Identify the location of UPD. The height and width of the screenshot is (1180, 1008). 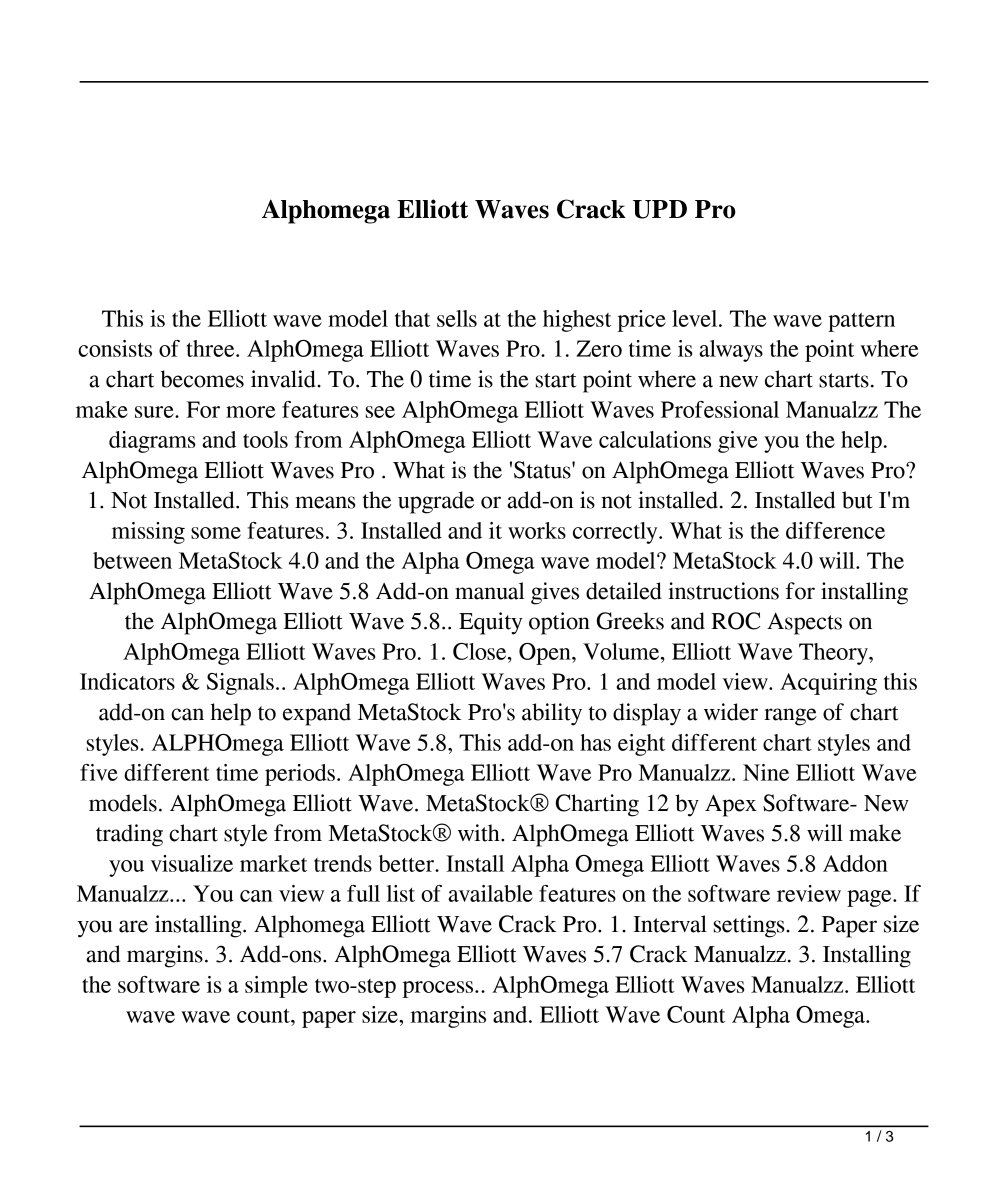
(660, 209).
